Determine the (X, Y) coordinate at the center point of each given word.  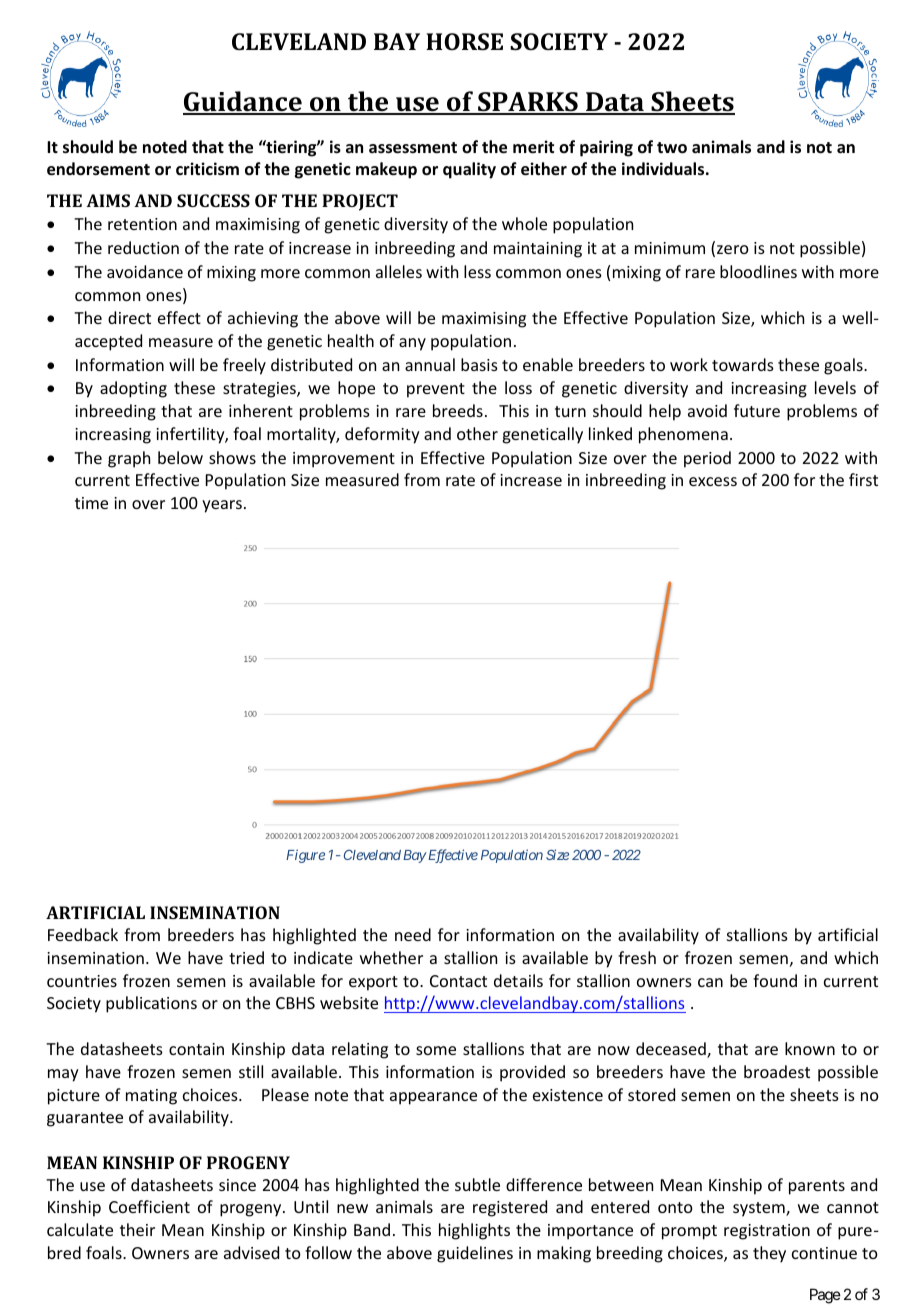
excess (713, 481)
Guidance (243, 102)
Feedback (83, 934)
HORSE (464, 41)
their (137, 1229)
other (477, 433)
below (180, 457)
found (775, 980)
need (413, 934)
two (672, 148)
